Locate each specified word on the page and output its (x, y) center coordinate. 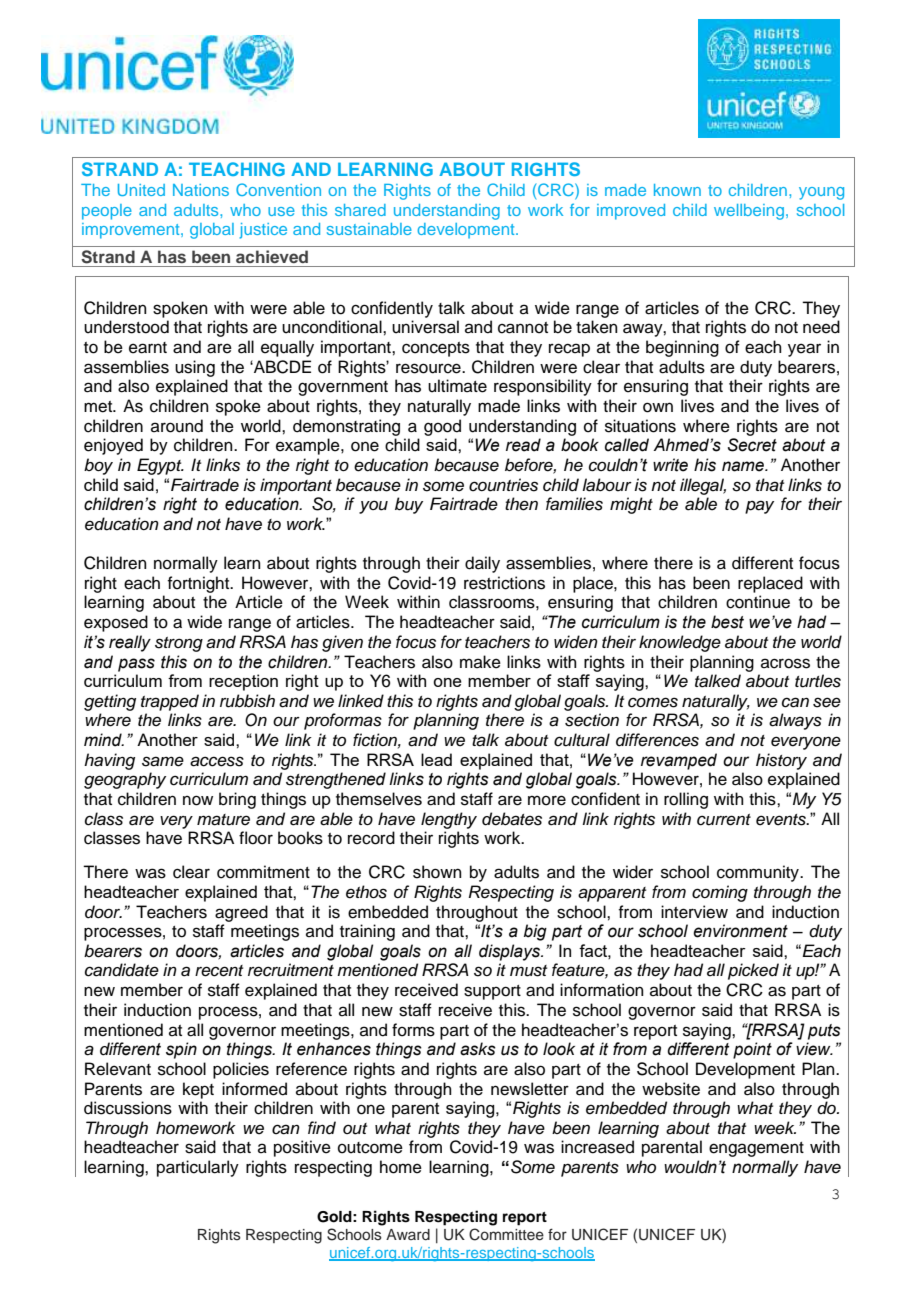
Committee (506, 1234)
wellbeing (749, 212)
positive (302, 1148)
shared (360, 210)
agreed (241, 913)
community (759, 873)
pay (759, 507)
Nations (201, 190)
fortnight (199, 584)
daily (482, 564)
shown (437, 872)
